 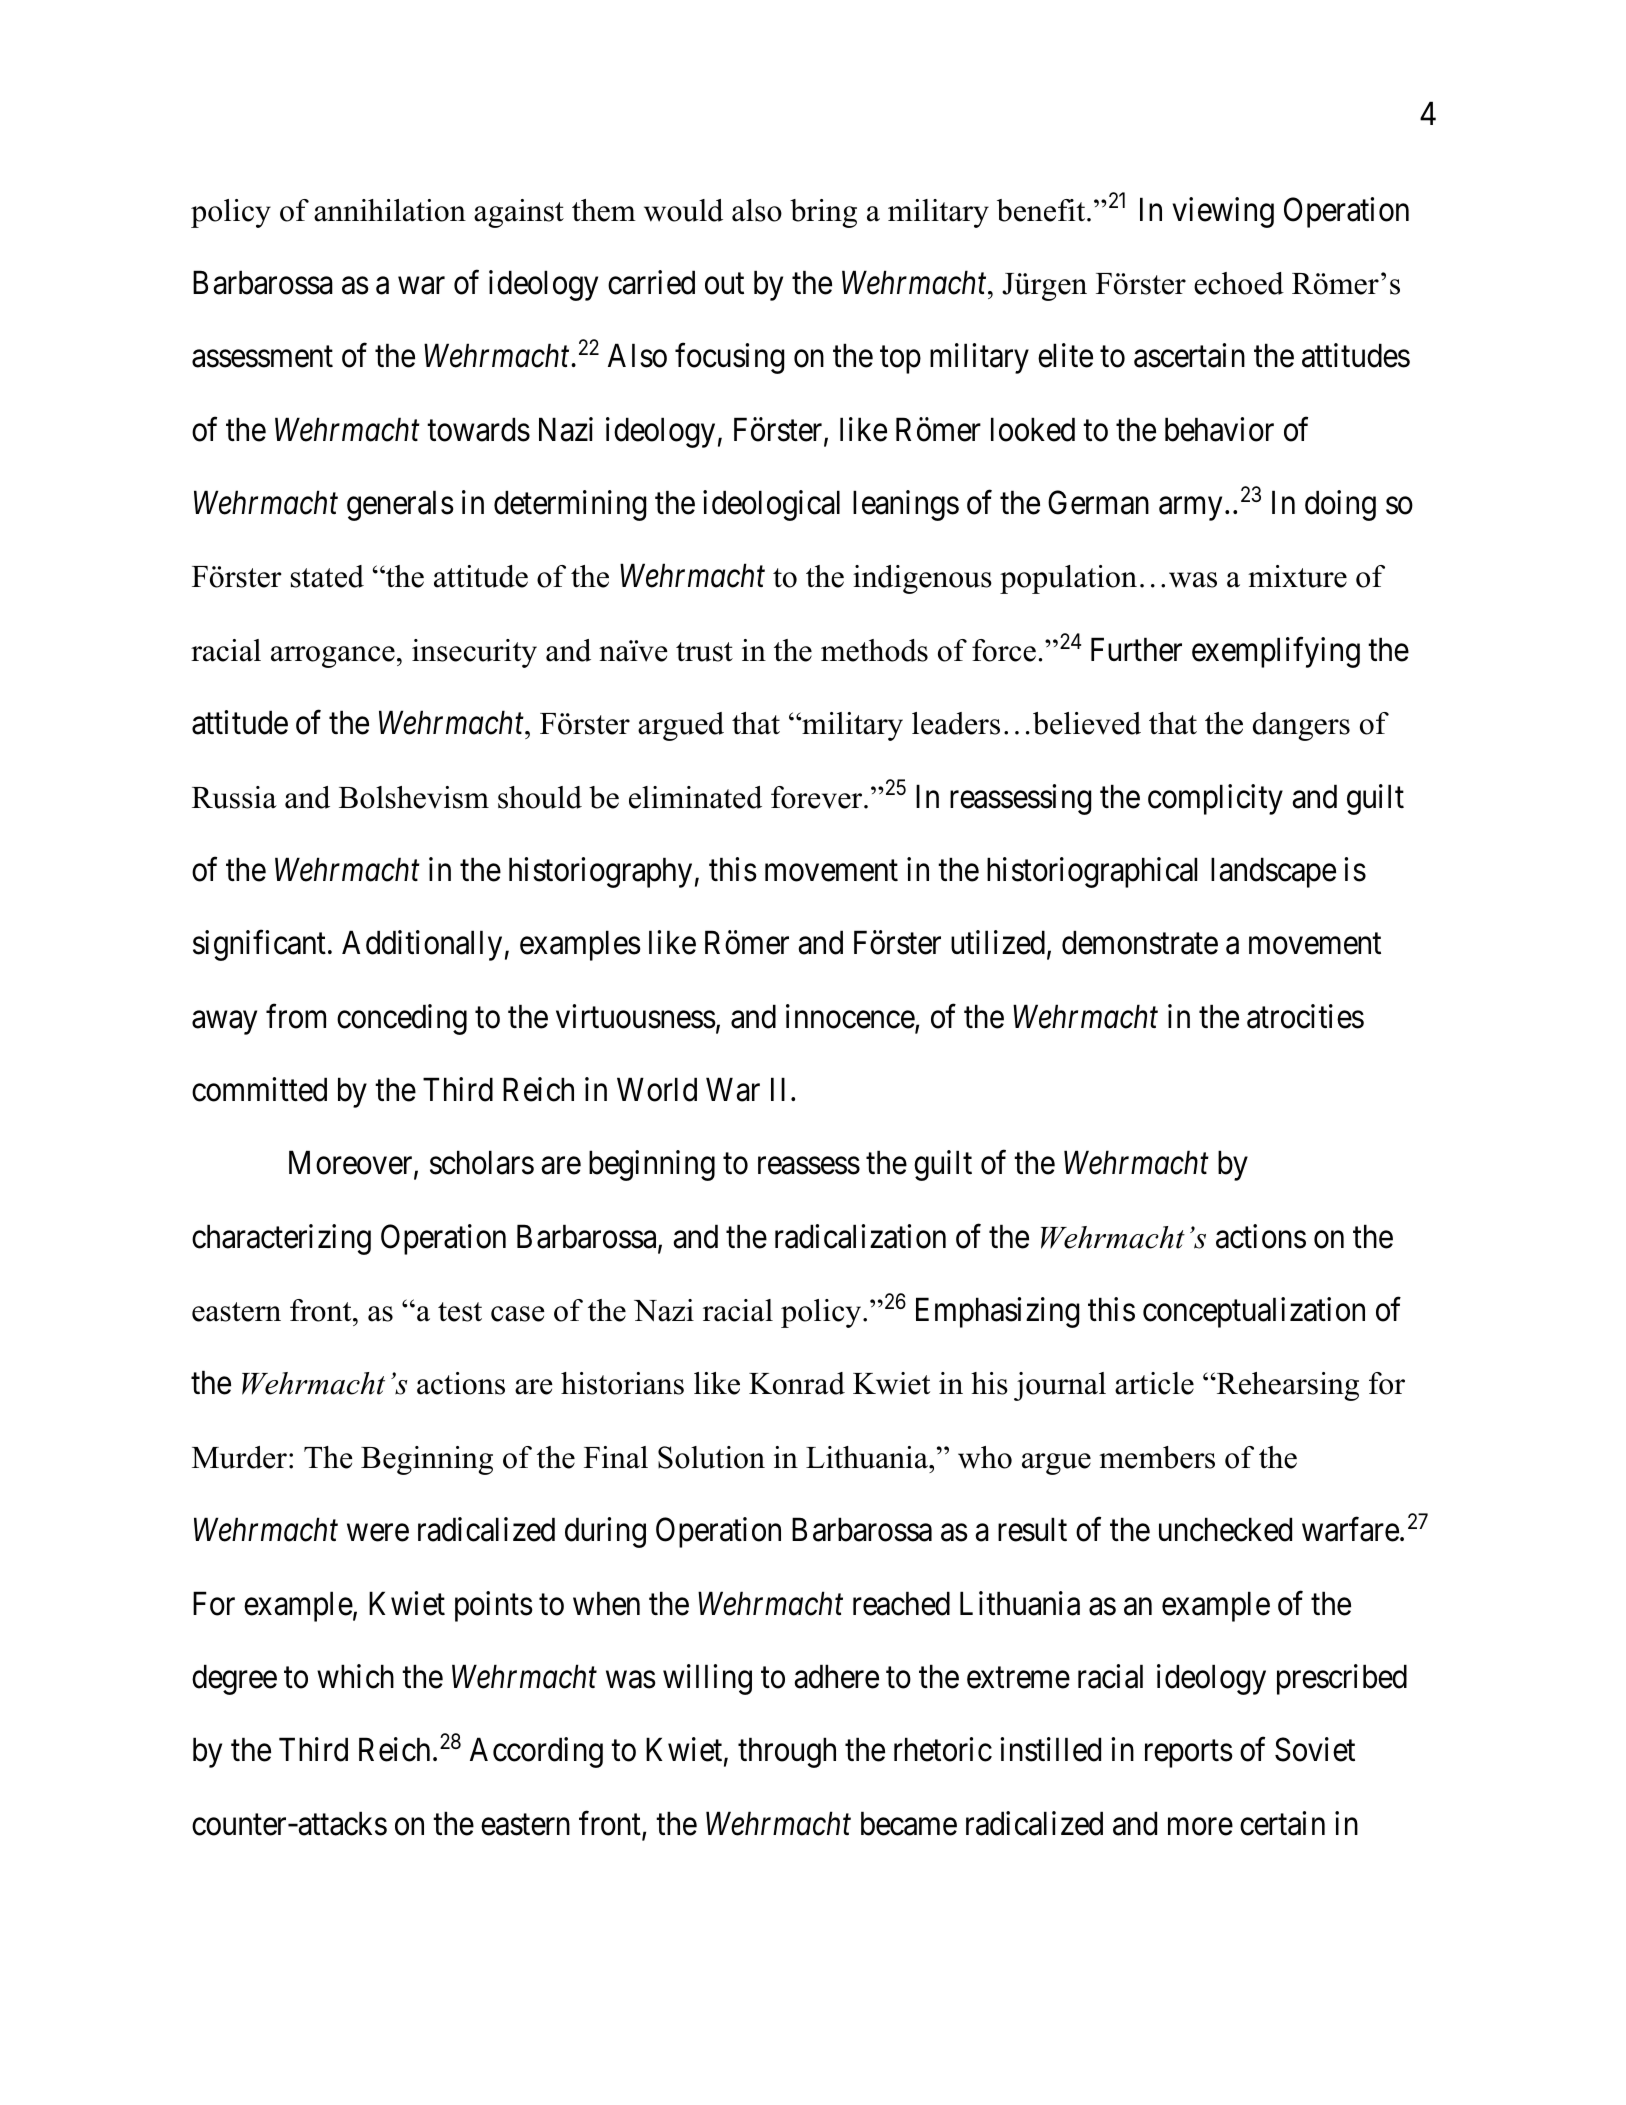 What do you see at coordinates (281, 1239) in the screenshot?
I see `characterizing` at bounding box center [281, 1239].
